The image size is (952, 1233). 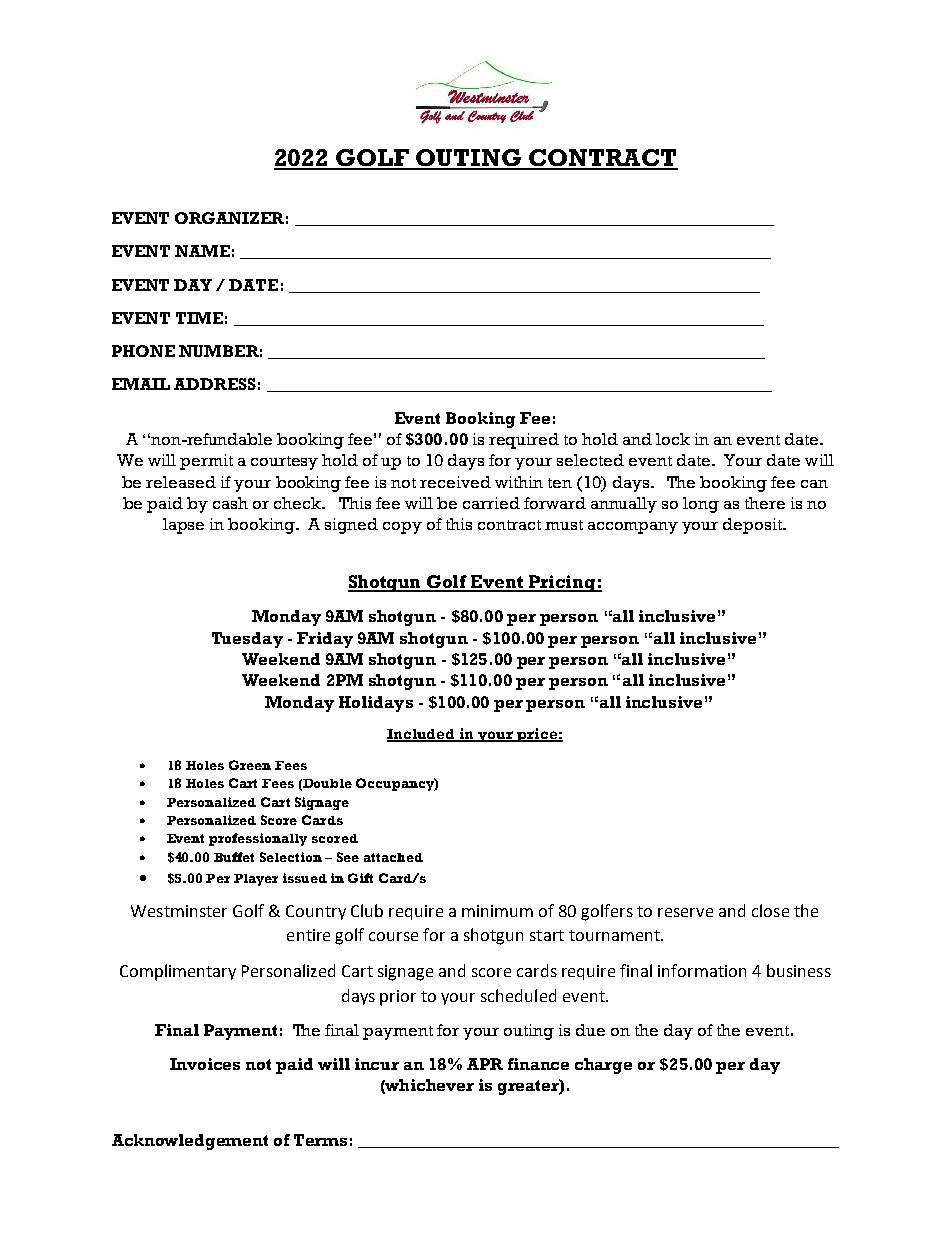 What do you see at coordinates (485, 1064) in the screenshot?
I see `APR` at bounding box center [485, 1064].
